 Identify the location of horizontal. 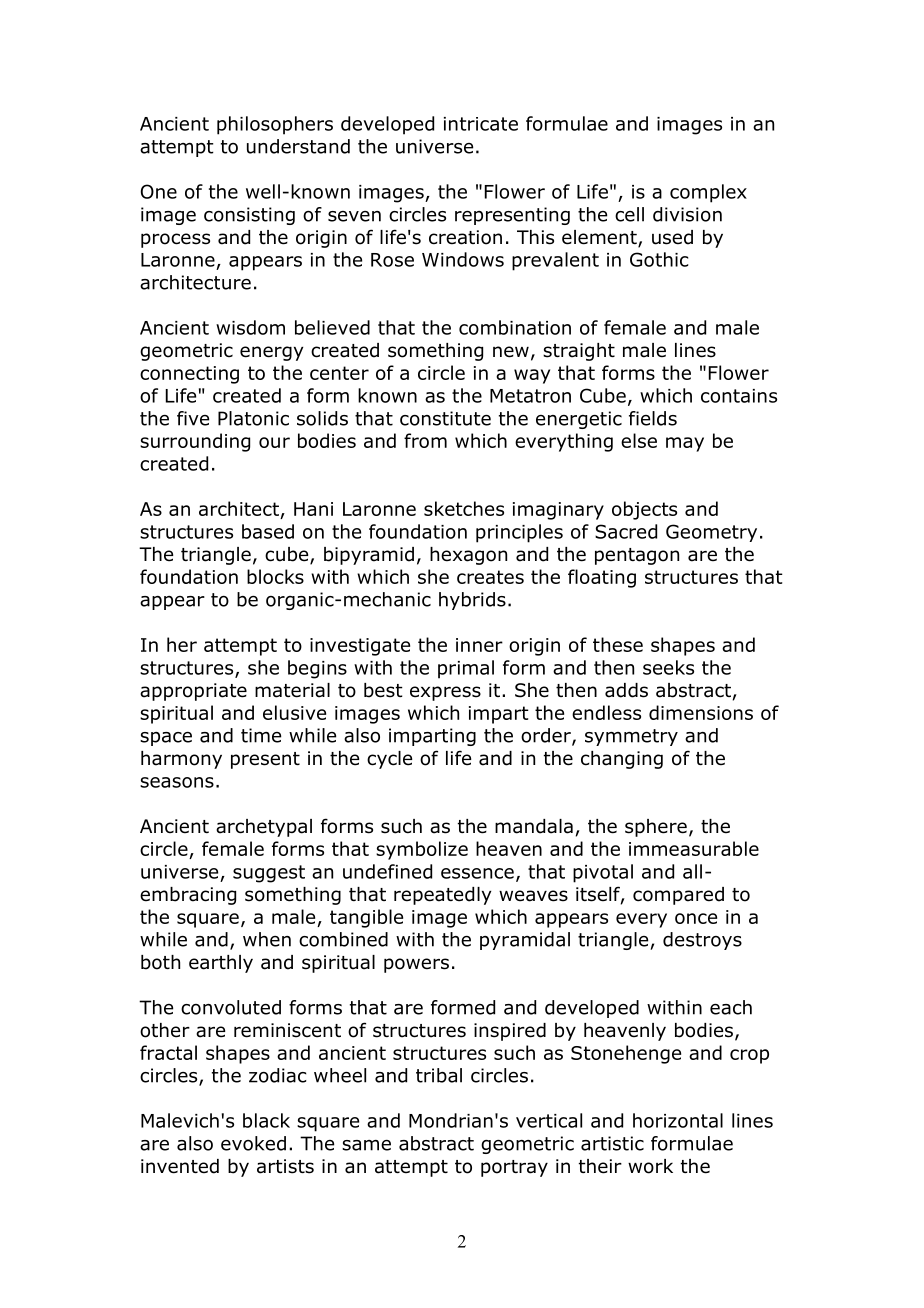
(678, 1120).
